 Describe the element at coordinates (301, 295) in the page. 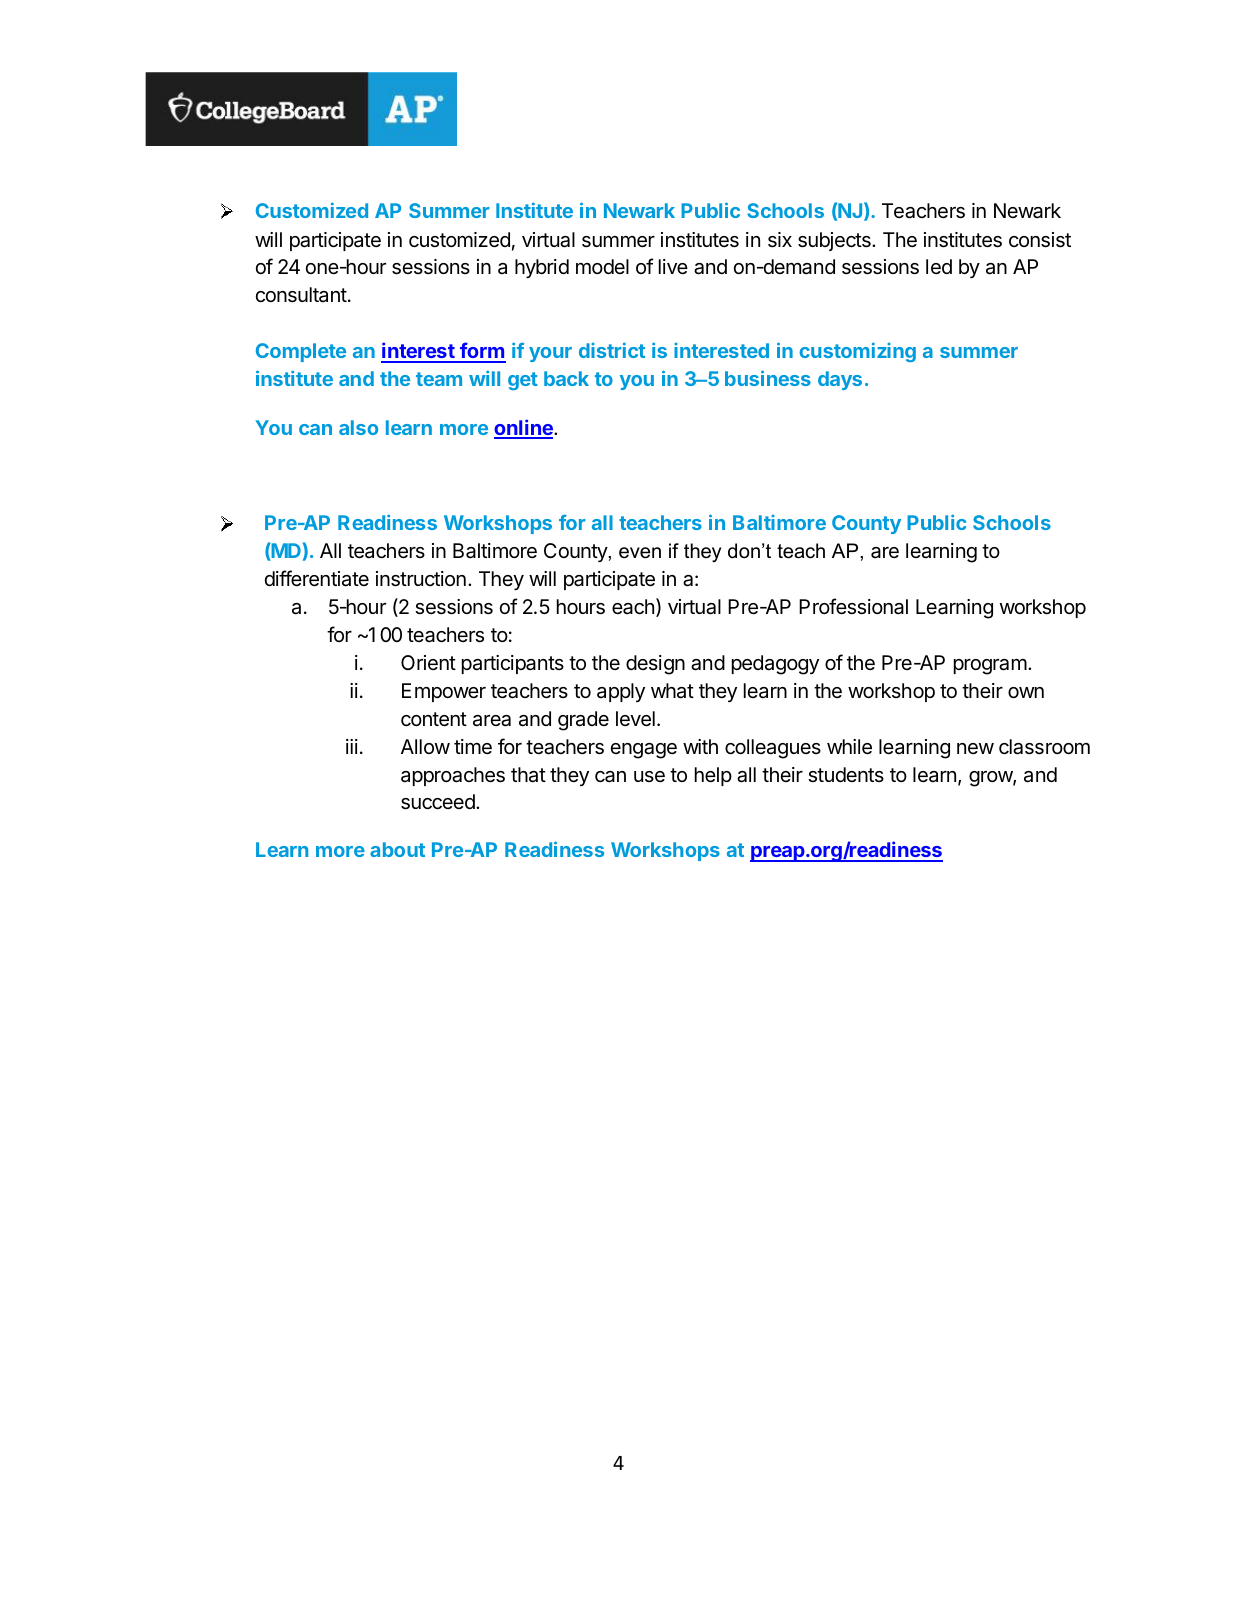

I see `consultant` at that location.
